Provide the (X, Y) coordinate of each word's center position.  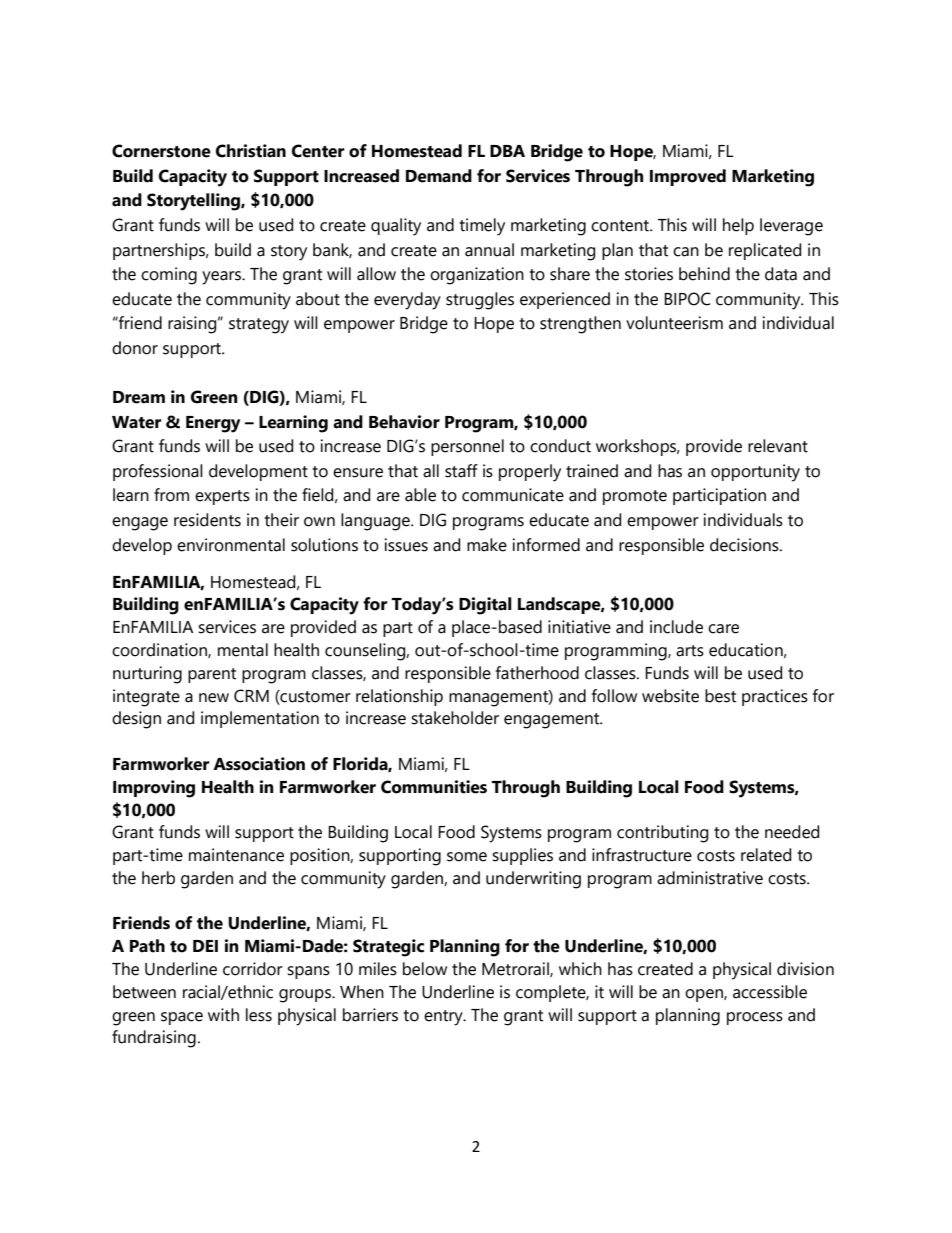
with (223, 1015)
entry (444, 1018)
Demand (439, 176)
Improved (688, 177)
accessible (770, 992)
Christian (251, 151)
